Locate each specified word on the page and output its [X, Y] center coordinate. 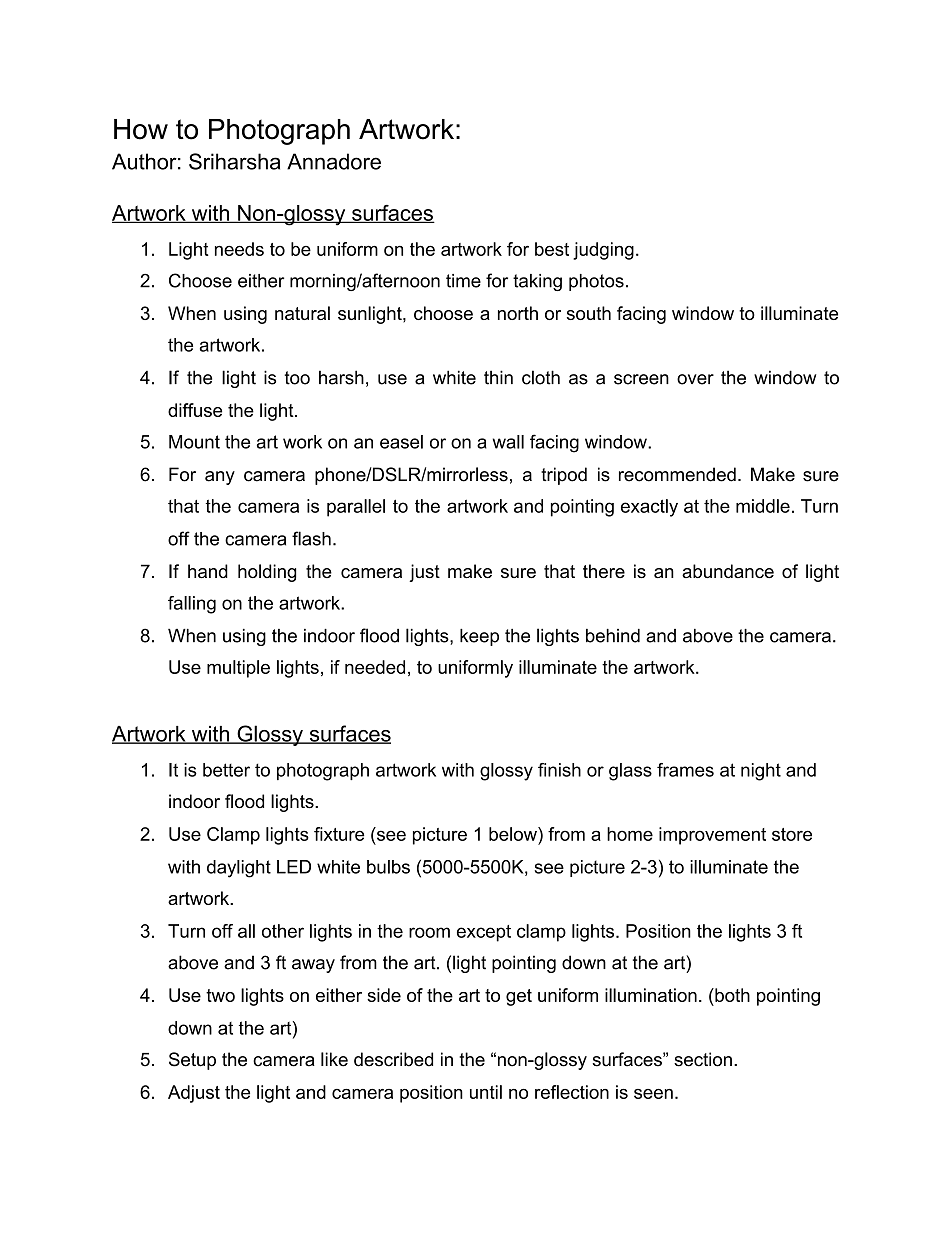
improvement [712, 836]
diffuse [195, 410]
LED [294, 867]
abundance [728, 571]
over [695, 379]
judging [603, 251]
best [552, 249]
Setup [192, 1061]
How [141, 129]
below [514, 834]
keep [479, 637]
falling [192, 605]
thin [498, 377]
